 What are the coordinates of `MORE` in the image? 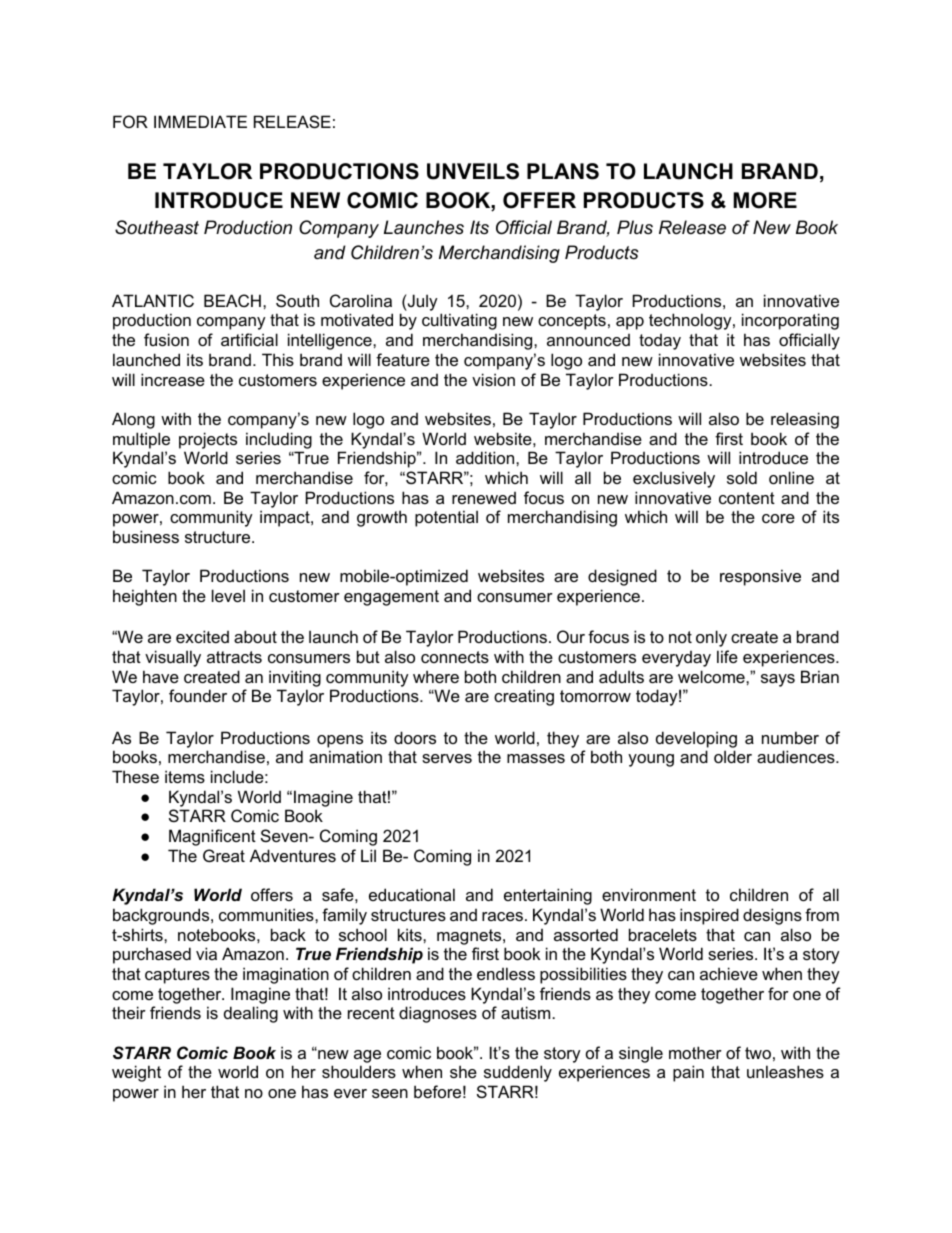 It's located at (765, 200).
